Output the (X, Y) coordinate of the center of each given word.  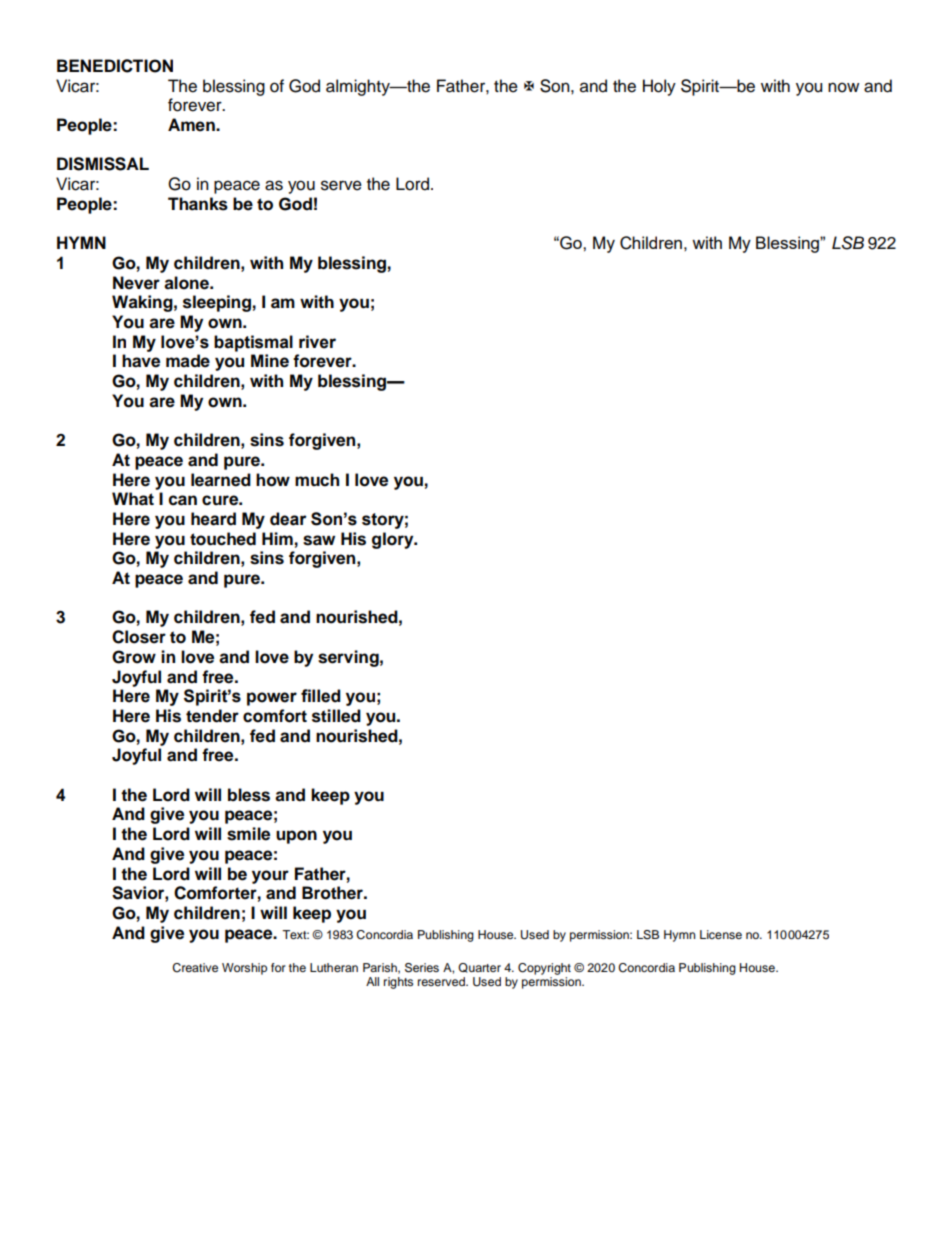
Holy (659, 87)
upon (296, 837)
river (317, 342)
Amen (192, 125)
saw (319, 540)
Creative (195, 968)
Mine (270, 361)
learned (221, 480)
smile (248, 834)
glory (394, 540)
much (317, 480)
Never (136, 283)
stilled (336, 716)
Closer (139, 637)
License (721, 934)
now (843, 87)
